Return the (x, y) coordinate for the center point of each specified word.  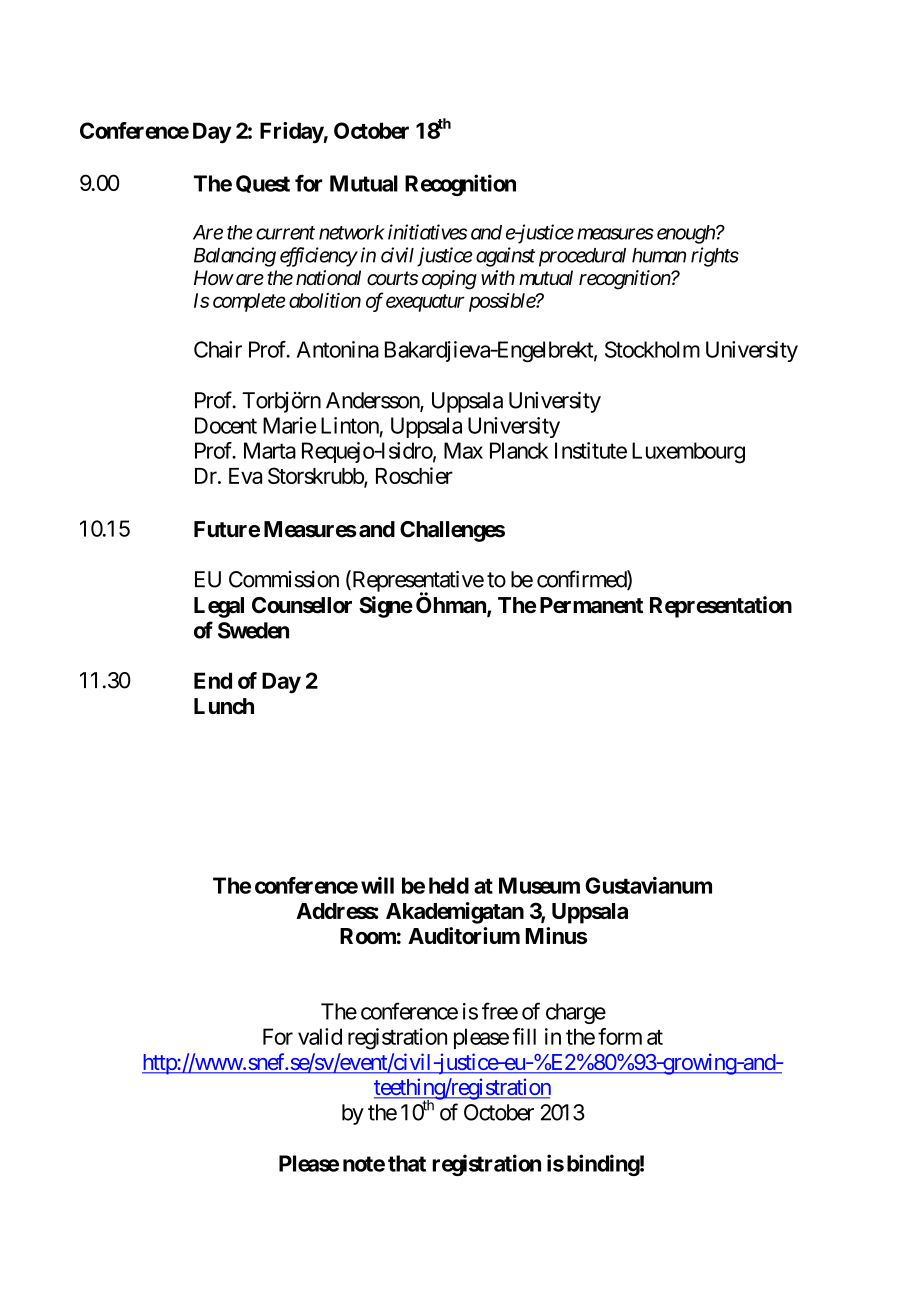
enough (687, 234)
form (620, 1036)
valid (320, 1036)
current (285, 233)
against (505, 257)
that (407, 1163)
